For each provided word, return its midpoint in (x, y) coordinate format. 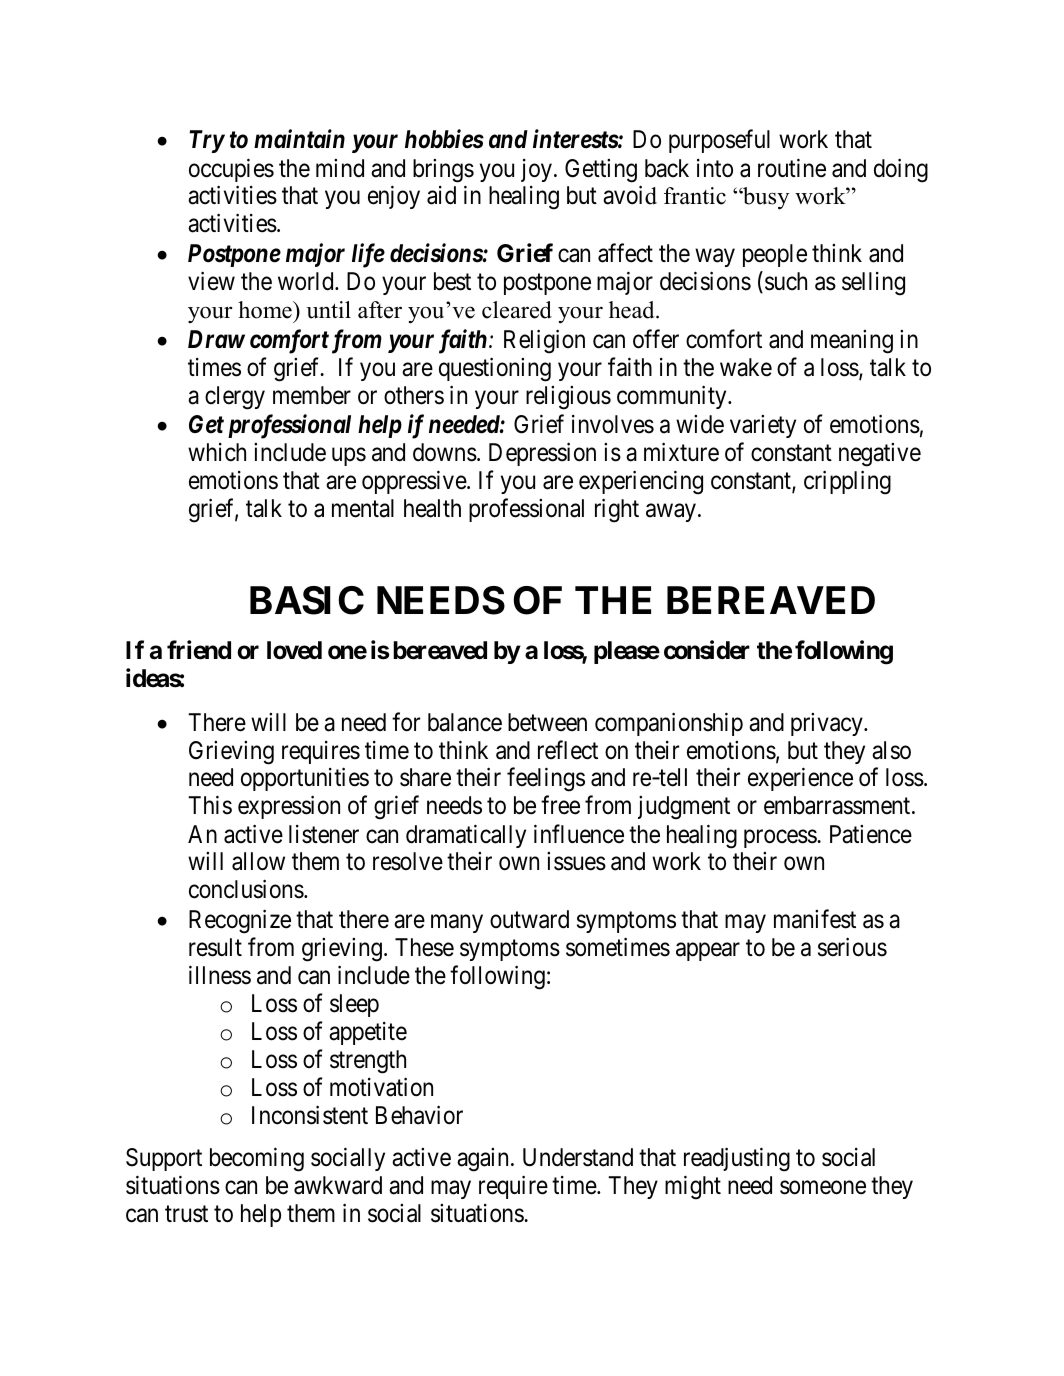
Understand (578, 1157)
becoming (257, 1159)
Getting (601, 171)
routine (792, 168)
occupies (231, 170)
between (547, 722)
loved (294, 650)
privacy (828, 724)
